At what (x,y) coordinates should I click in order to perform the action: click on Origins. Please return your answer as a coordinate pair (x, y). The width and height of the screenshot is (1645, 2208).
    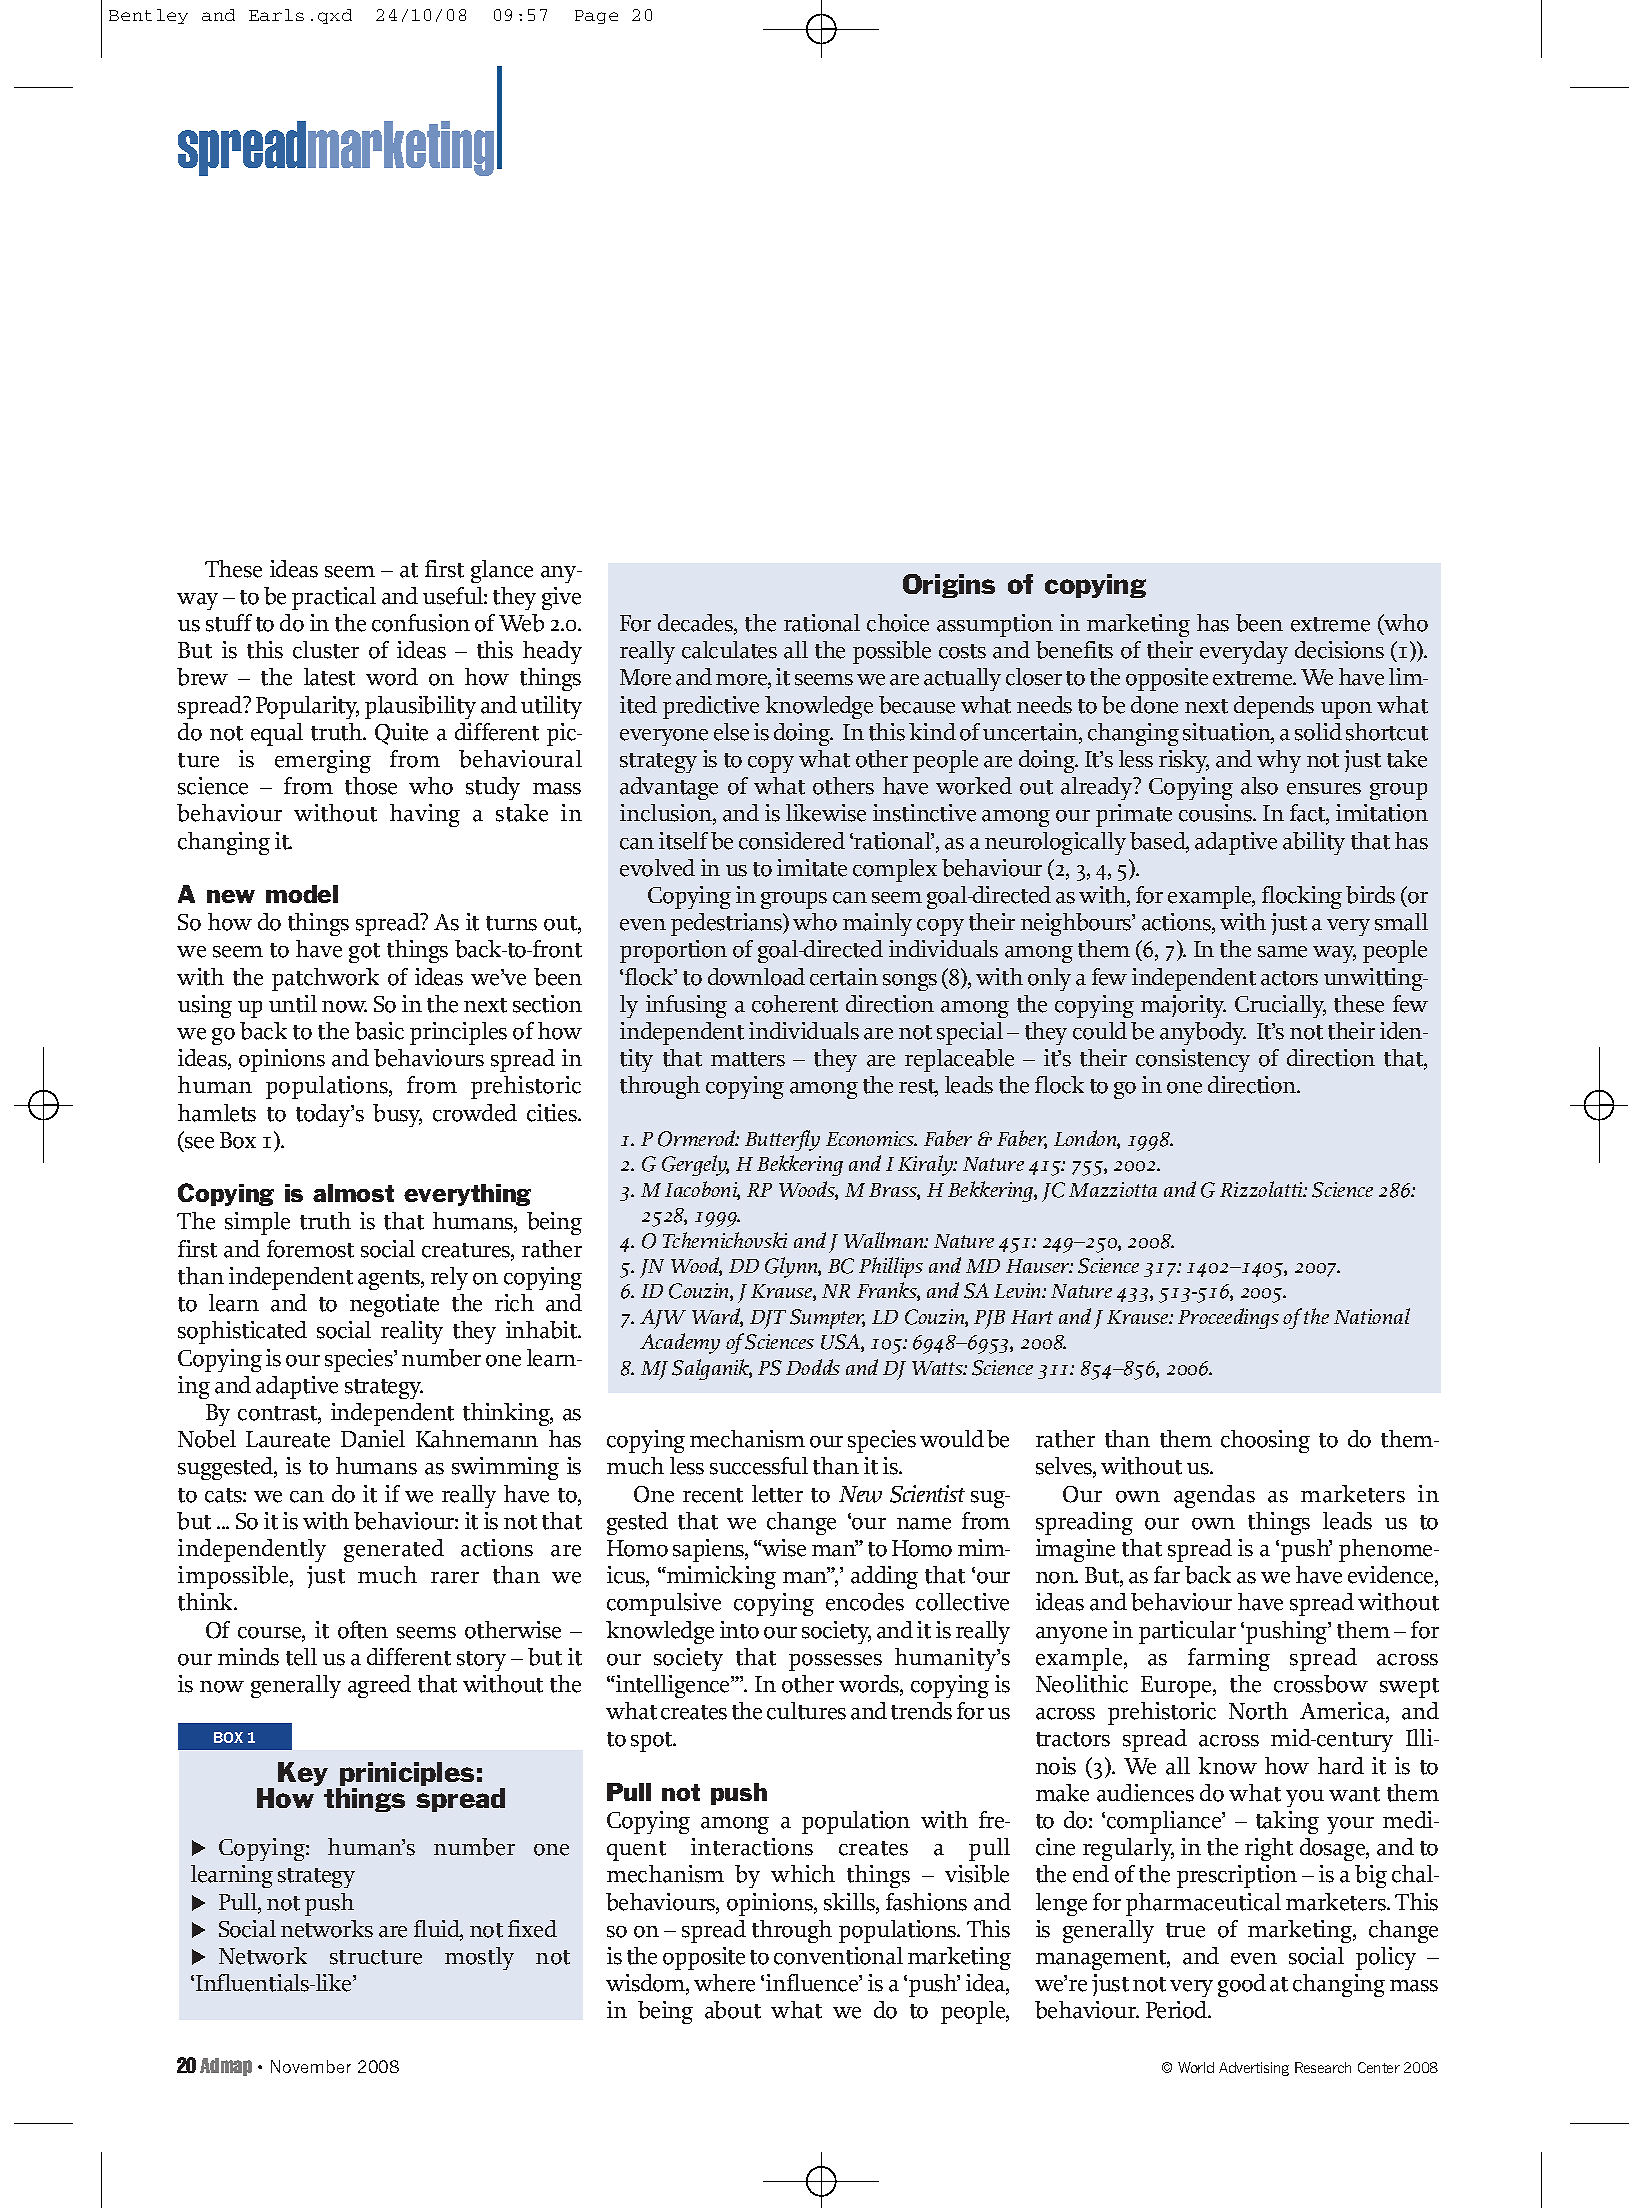
    Looking at the image, I should click on (949, 586).
